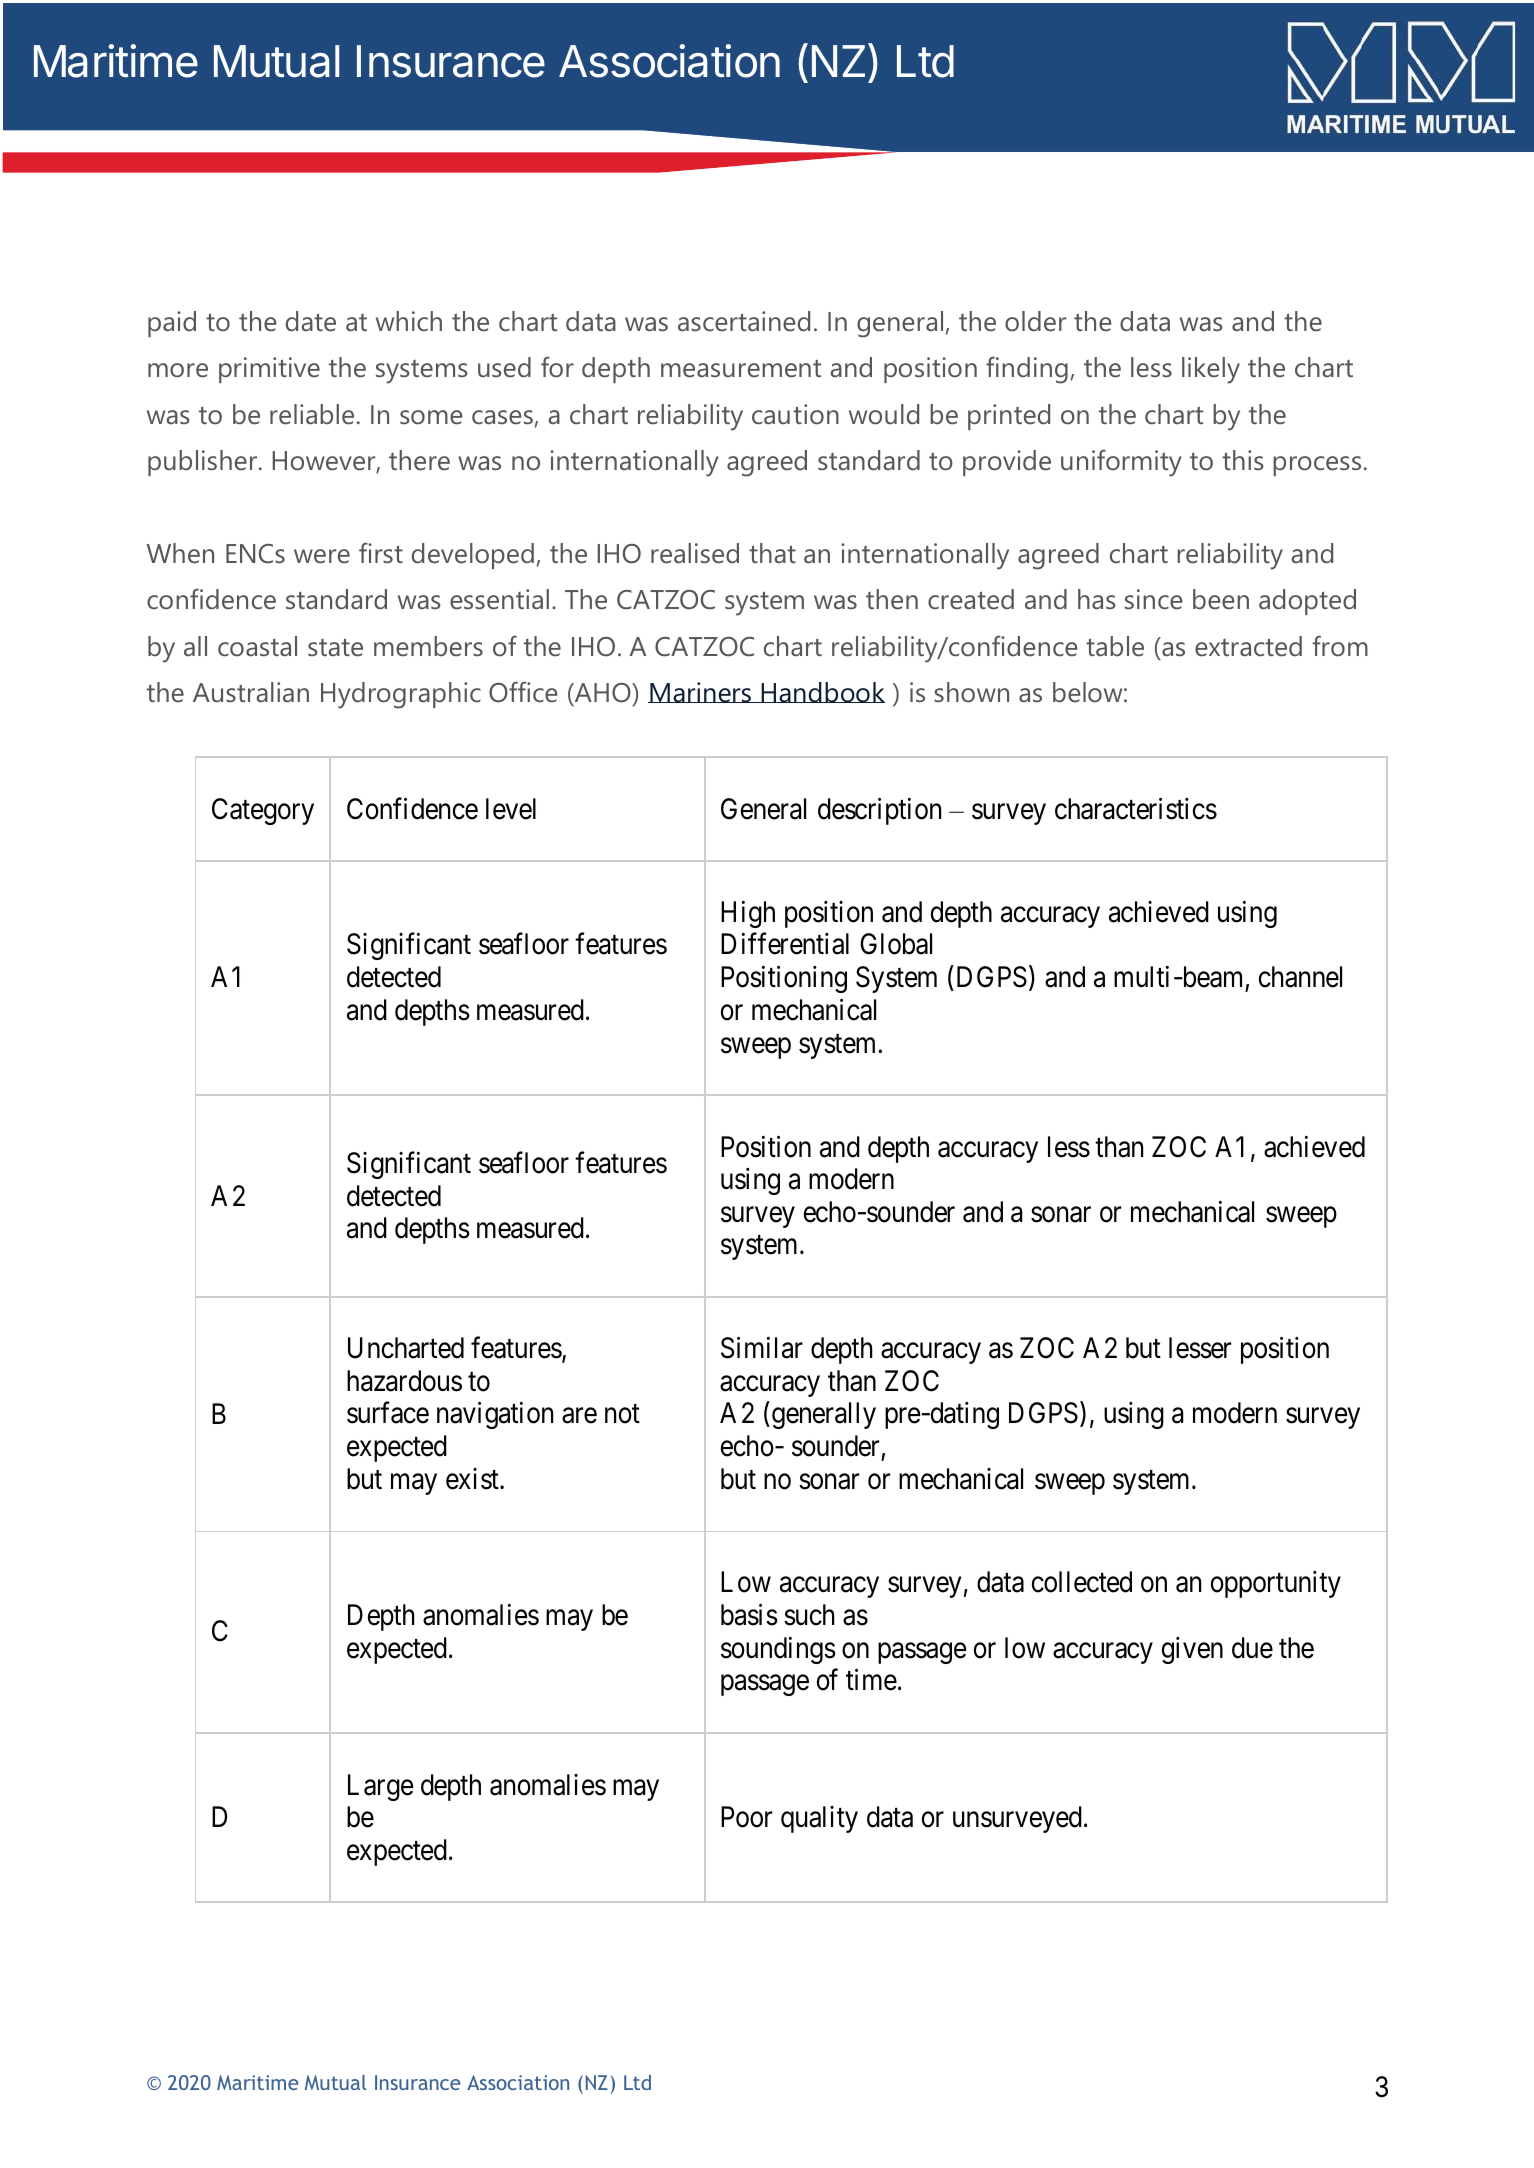 Image resolution: width=1534 pixels, height=2168 pixels. Describe the element at coordinates (1276, 1584) in the screenshot. I see `opportunity` at that location.
